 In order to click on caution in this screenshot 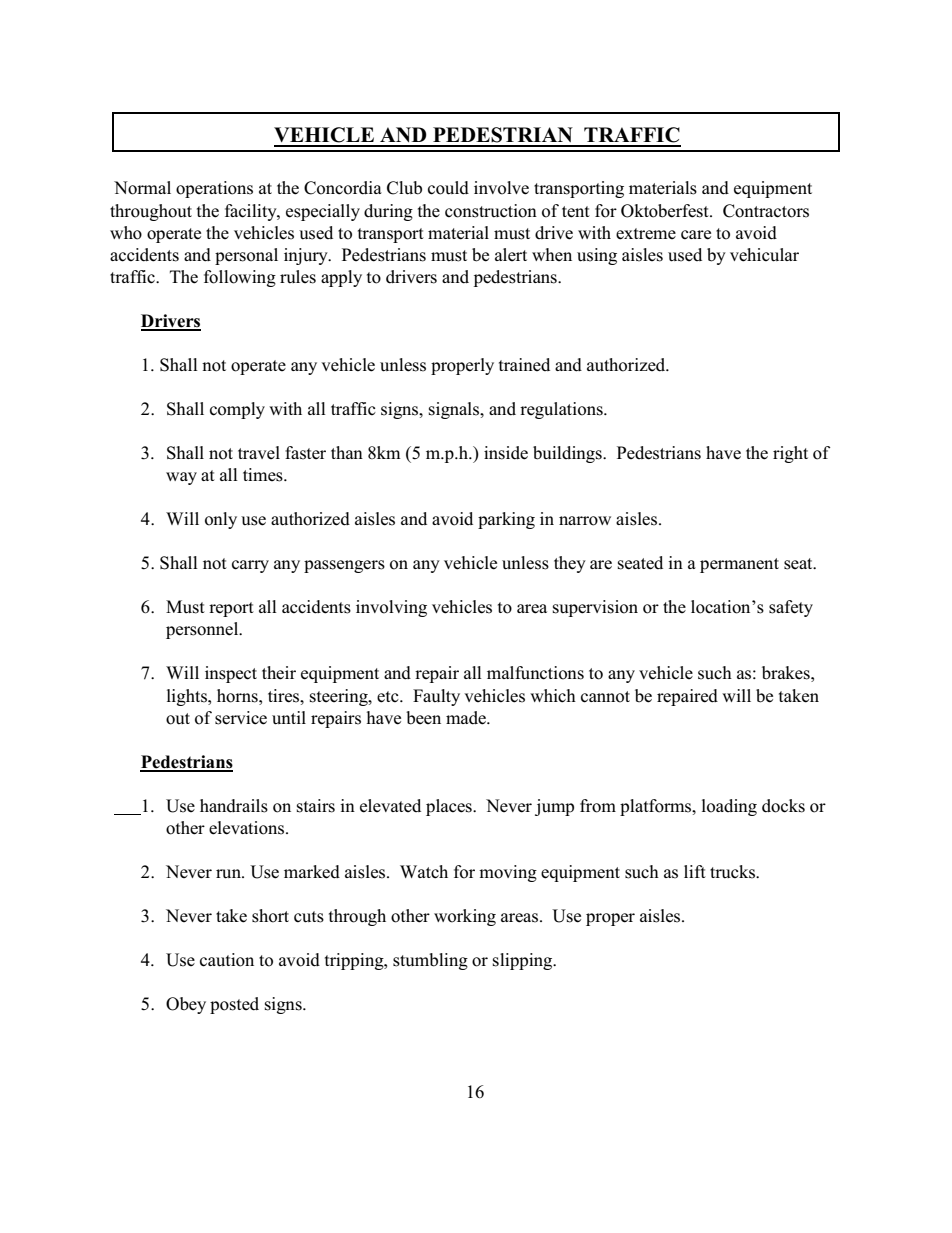, I will do `click(227, 960)`.
